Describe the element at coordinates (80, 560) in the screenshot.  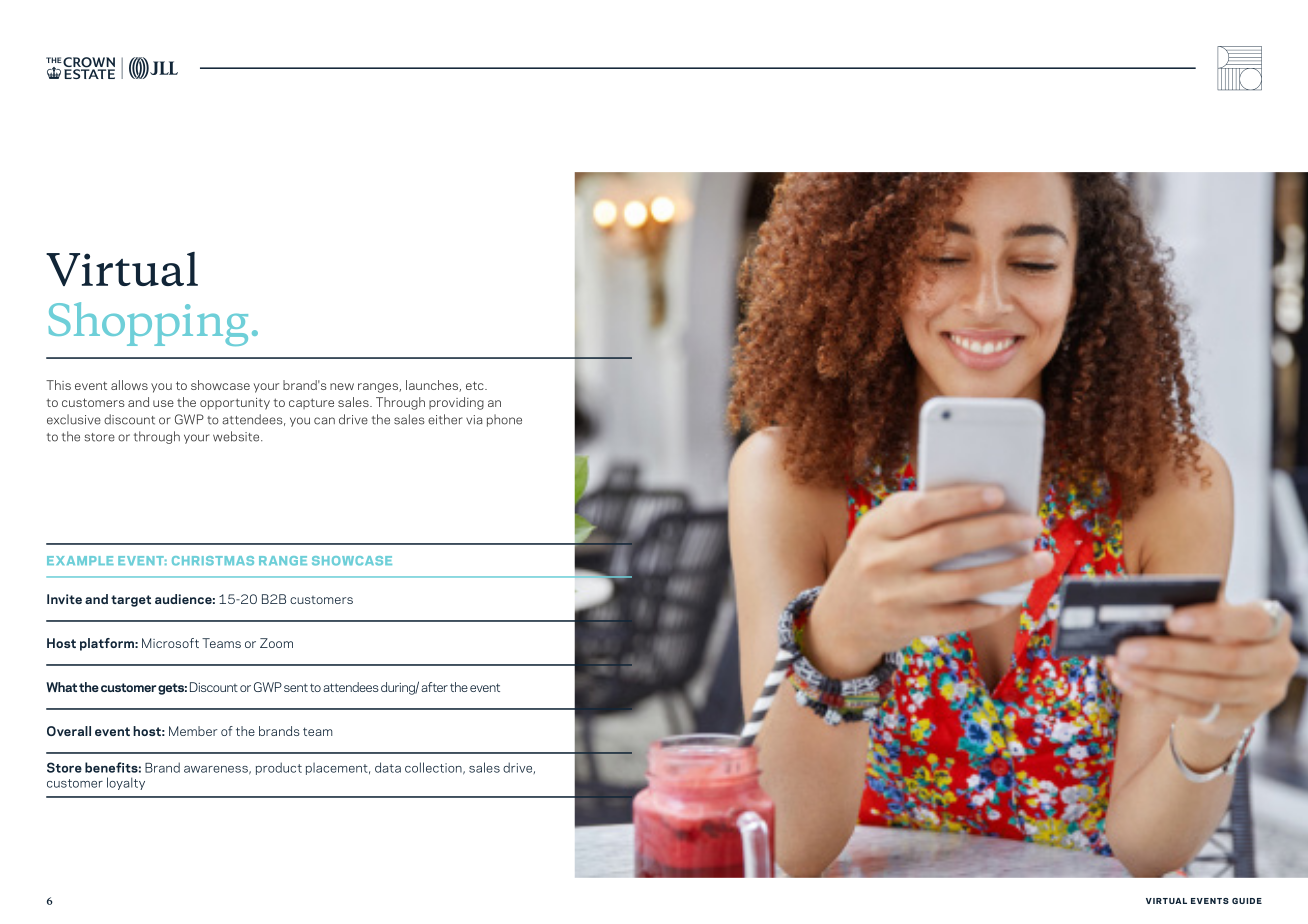
I see `EXAMPLE` at that location.
